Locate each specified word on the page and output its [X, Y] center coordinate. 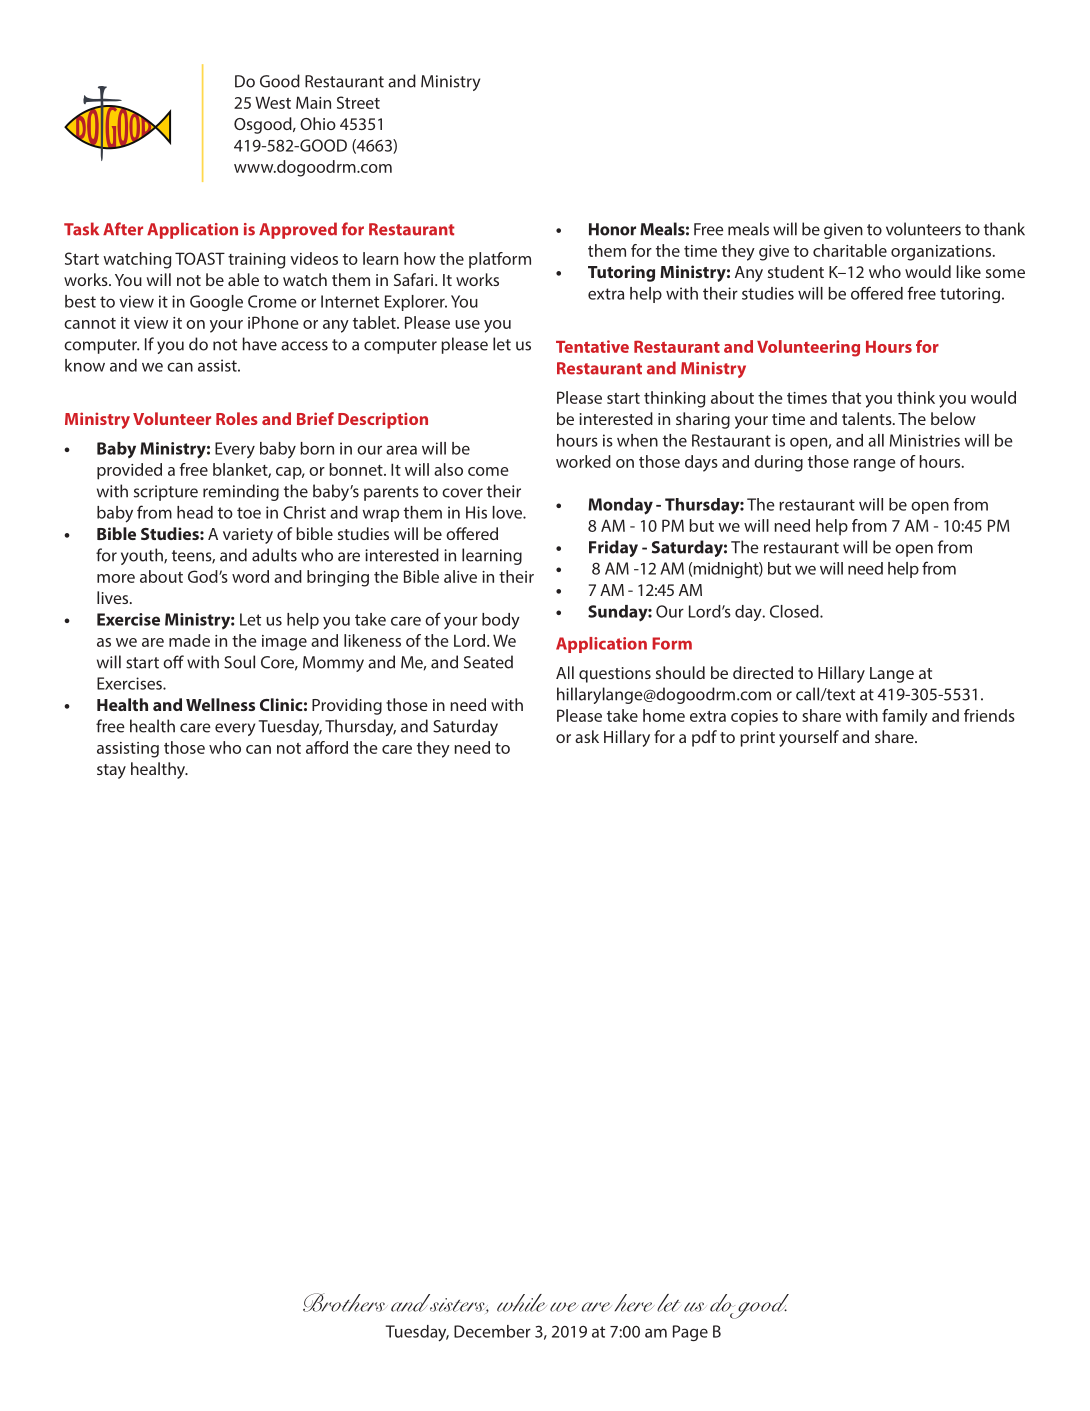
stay [111, 771]
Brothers [345, 1302]
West [273, 102]
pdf [704, 738]
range [874, 465]
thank [1004, 229]
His [476, 512]
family [905, 717]
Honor [612, 229]
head [195, 512]
